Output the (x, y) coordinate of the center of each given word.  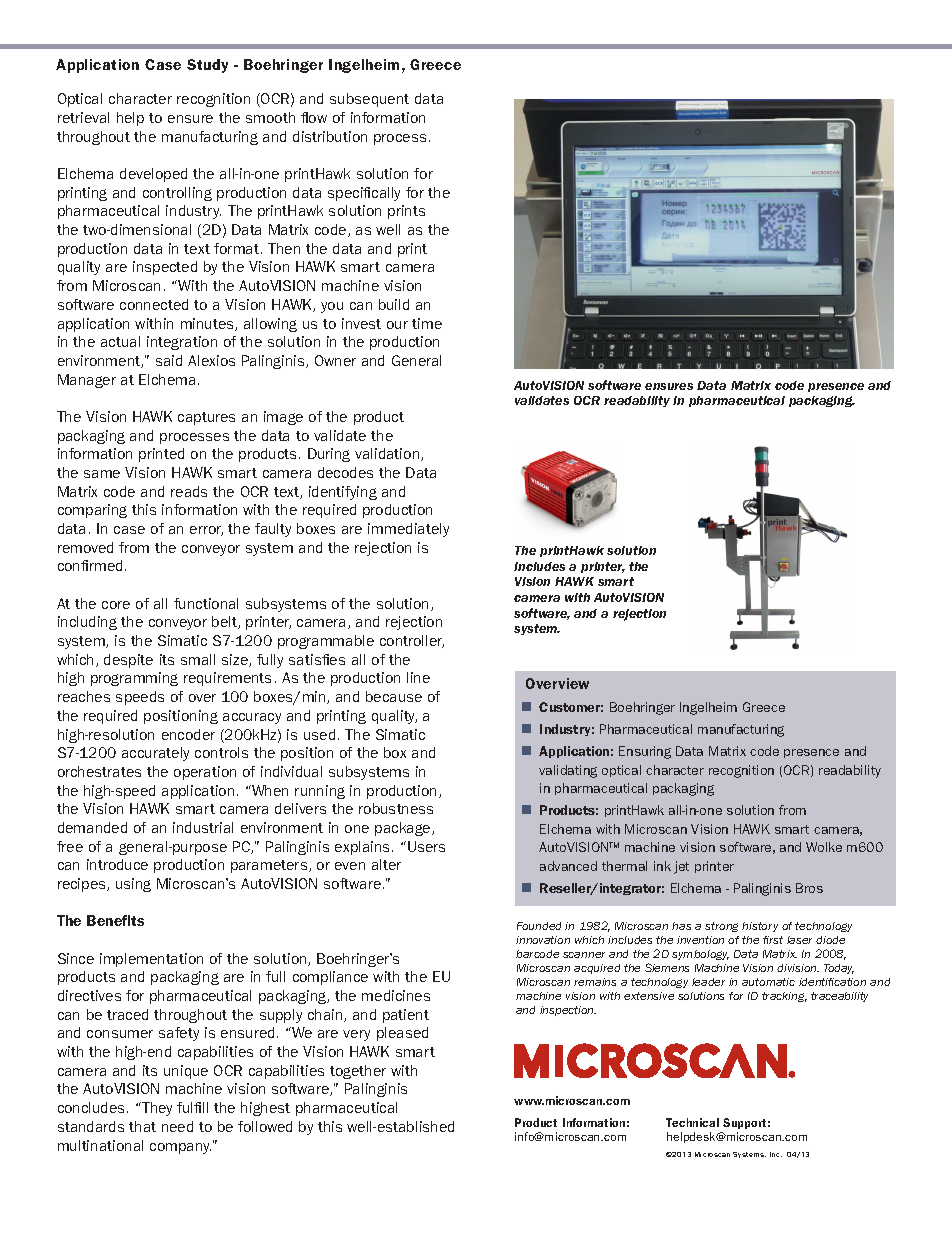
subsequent (369, 100)
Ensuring (645, 752)
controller (412, 641)
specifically (364, 194)
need (177, 1126)
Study (207, 66)
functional (206, 603)
